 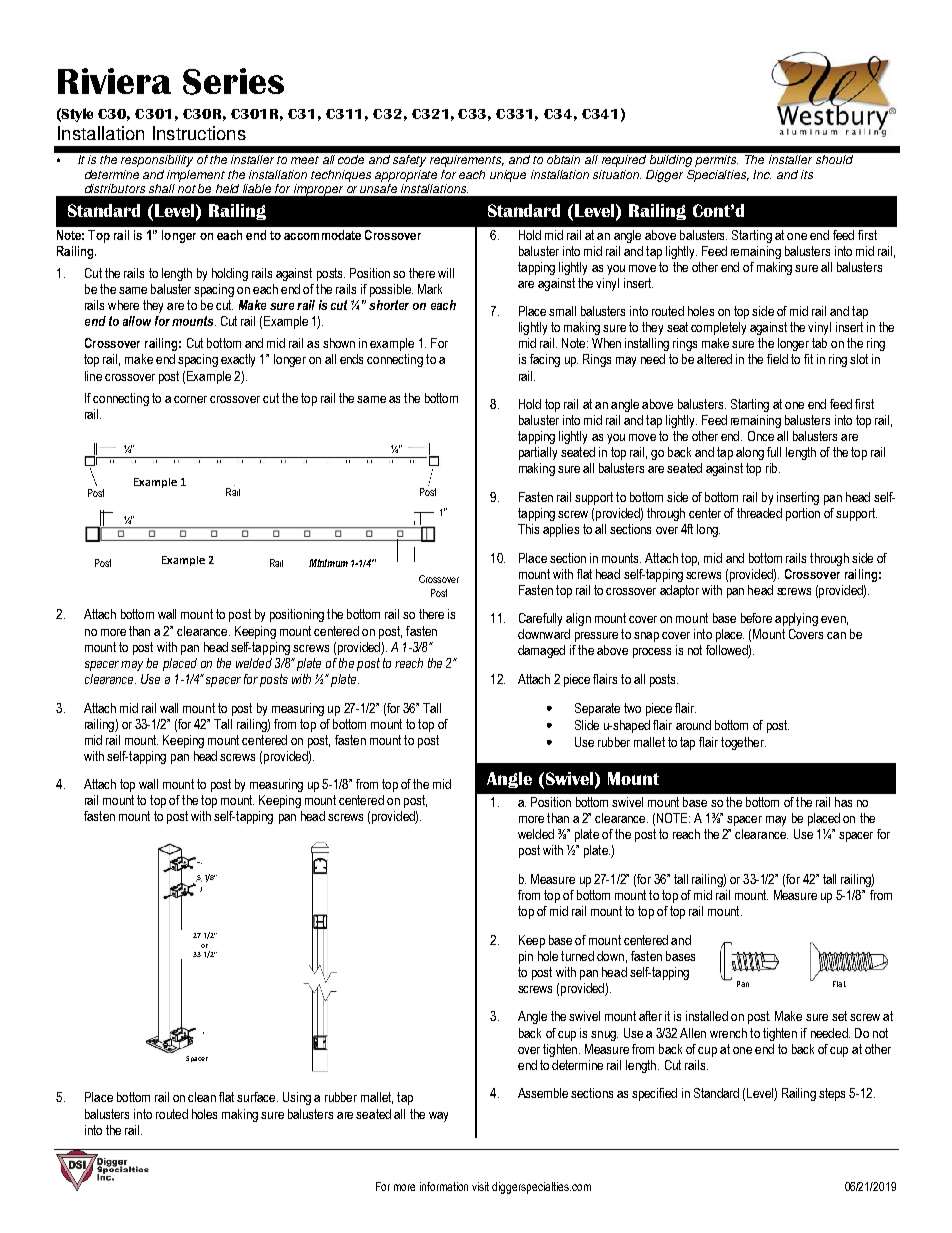 I want to click on has, so click(x=843, y=802).
